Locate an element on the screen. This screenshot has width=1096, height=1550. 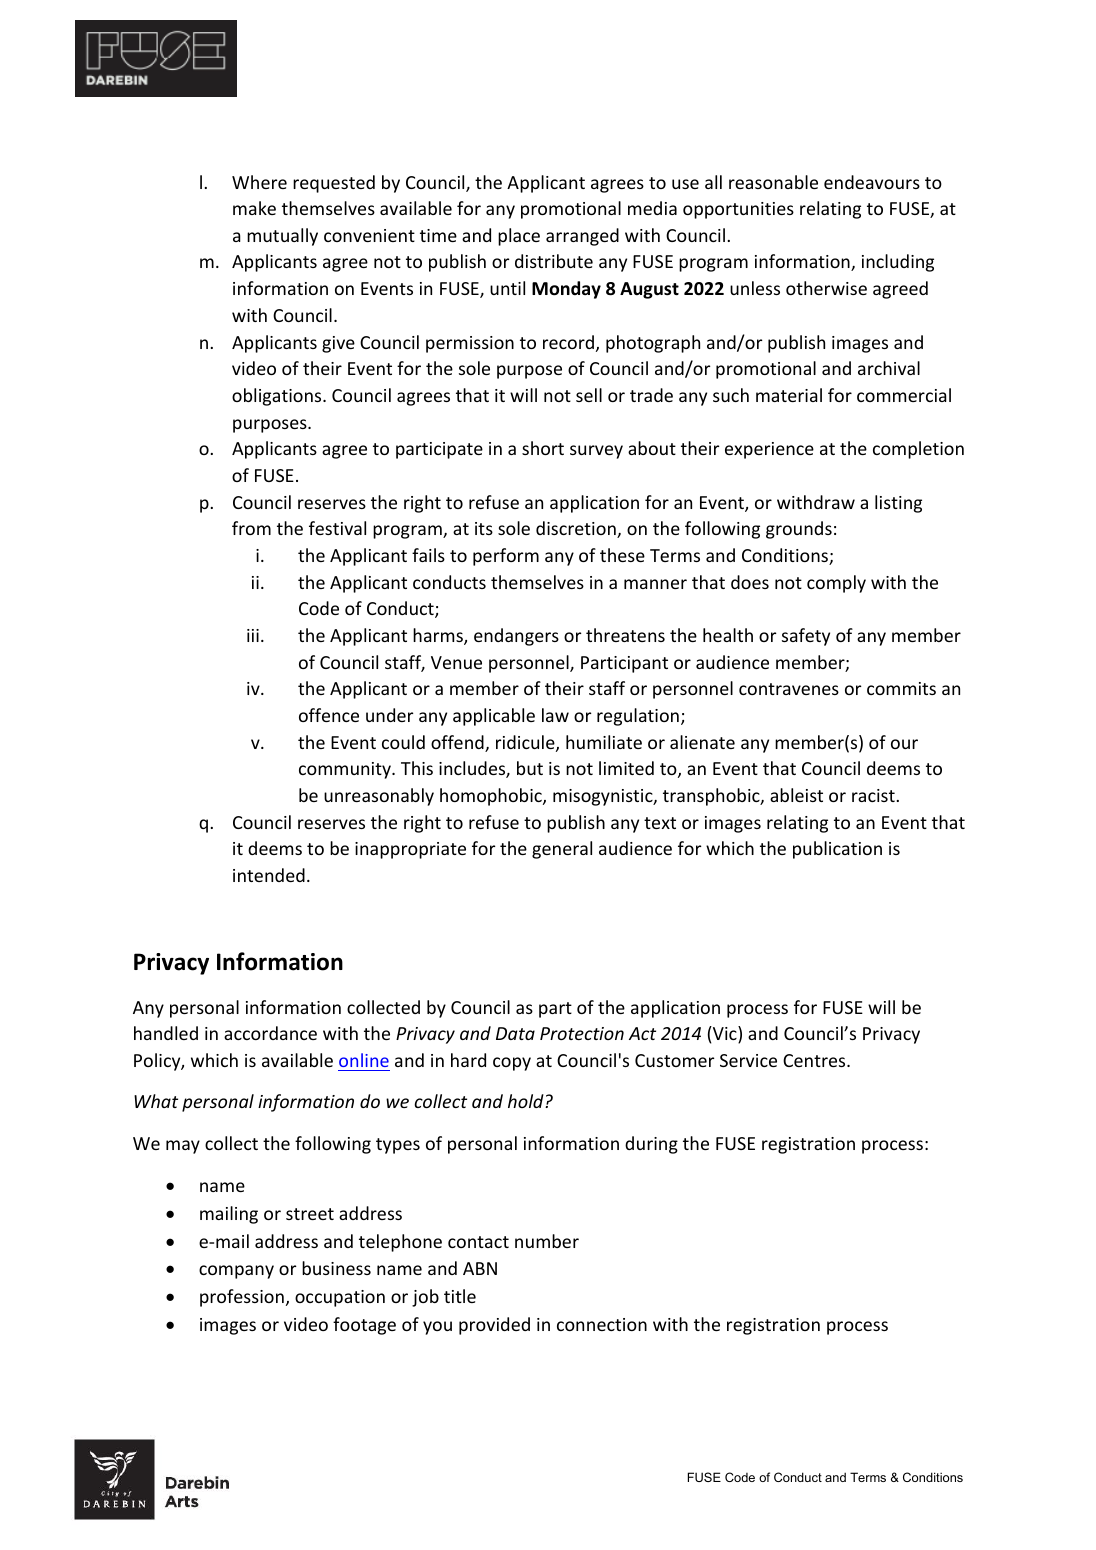
ableist is located at coordinates (796, 795).
